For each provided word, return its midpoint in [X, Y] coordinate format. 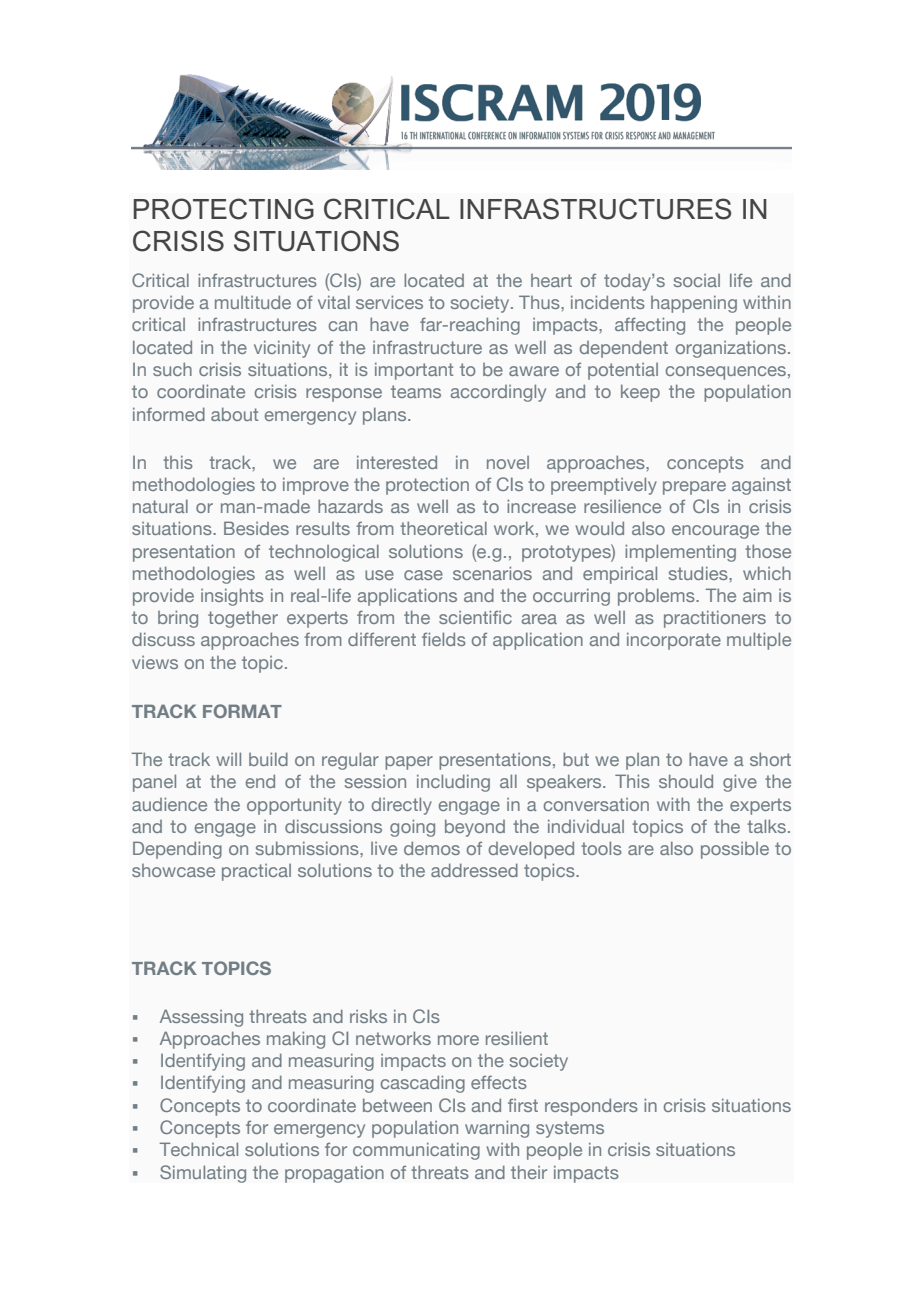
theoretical [443, 528]
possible [735, 850]
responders [591, 1107]
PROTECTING [223, 209]
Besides [256, 528]
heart [551, 280]
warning [497, 1129]
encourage [715, 532]
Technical [199, 1149]
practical [256, 872]
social [697, 280]
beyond [475, 828]
